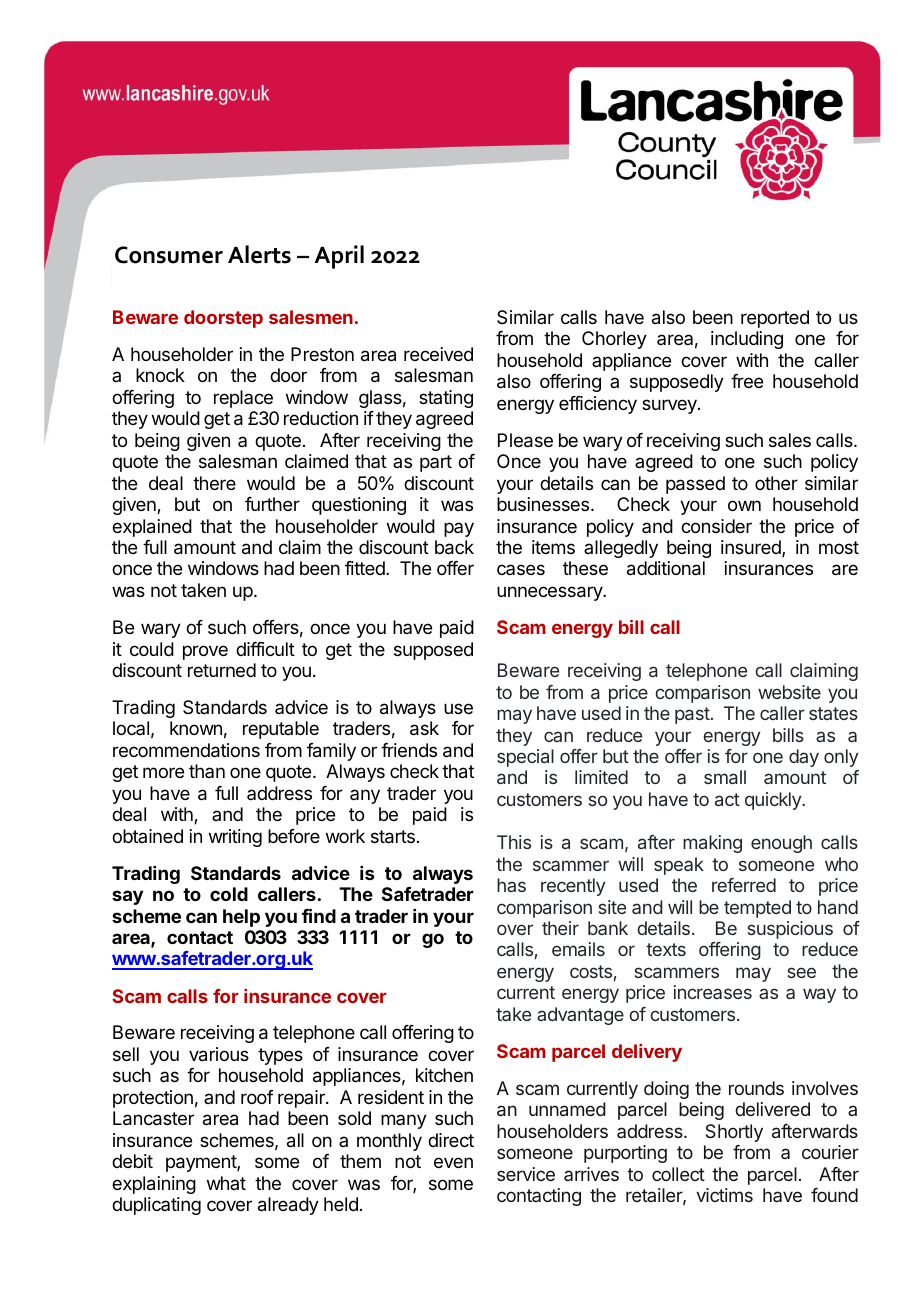 Image resolution: width=924 pixels, height=1309 pixels. What do you see at coordinates (169, 255) in the page?
I see `Consumer` at bounding box center [169, 255].
